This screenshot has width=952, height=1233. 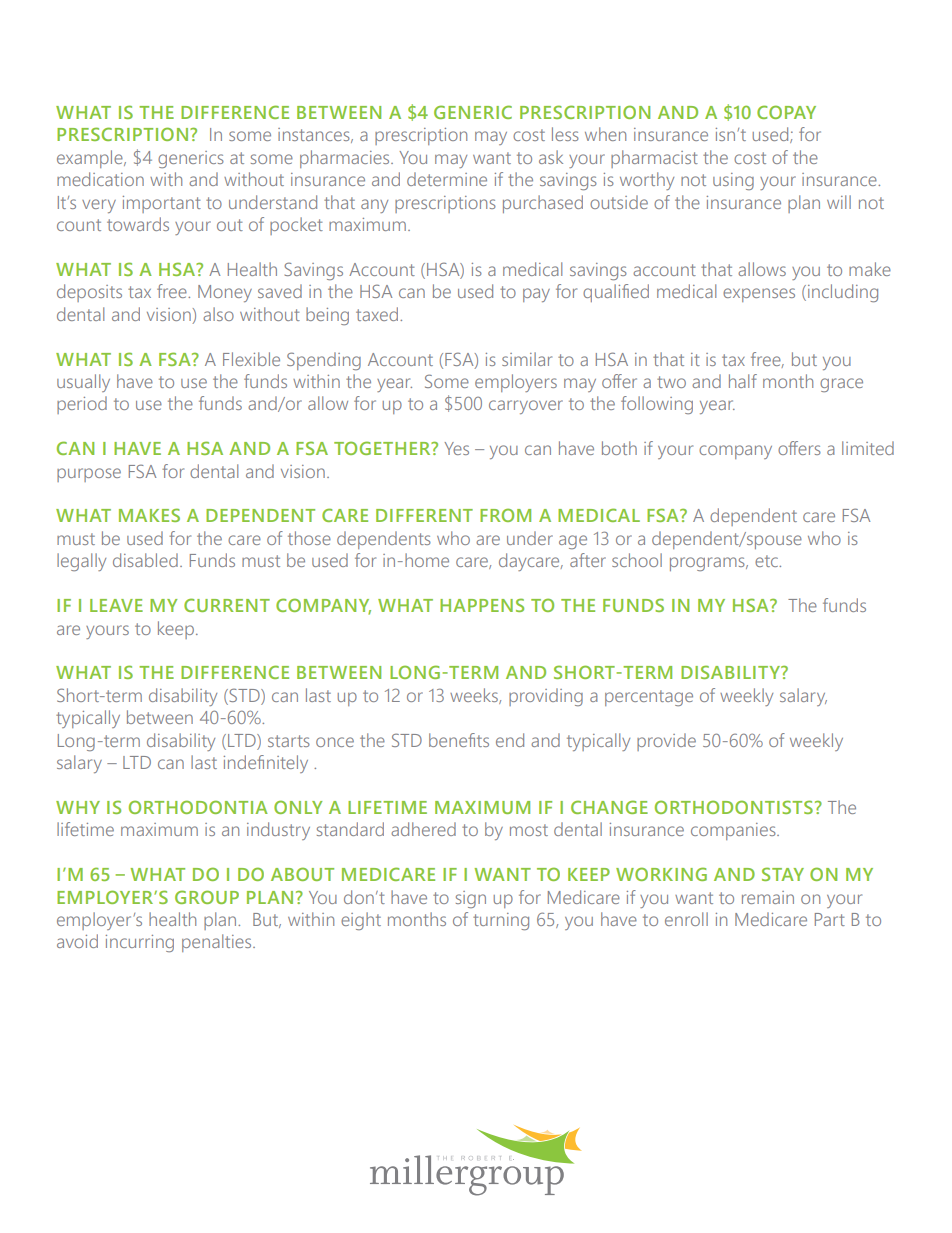 What do you see at coordinates (459, 740) in the screenshot?
I see `benefits` at bounding box center [459, 740].
